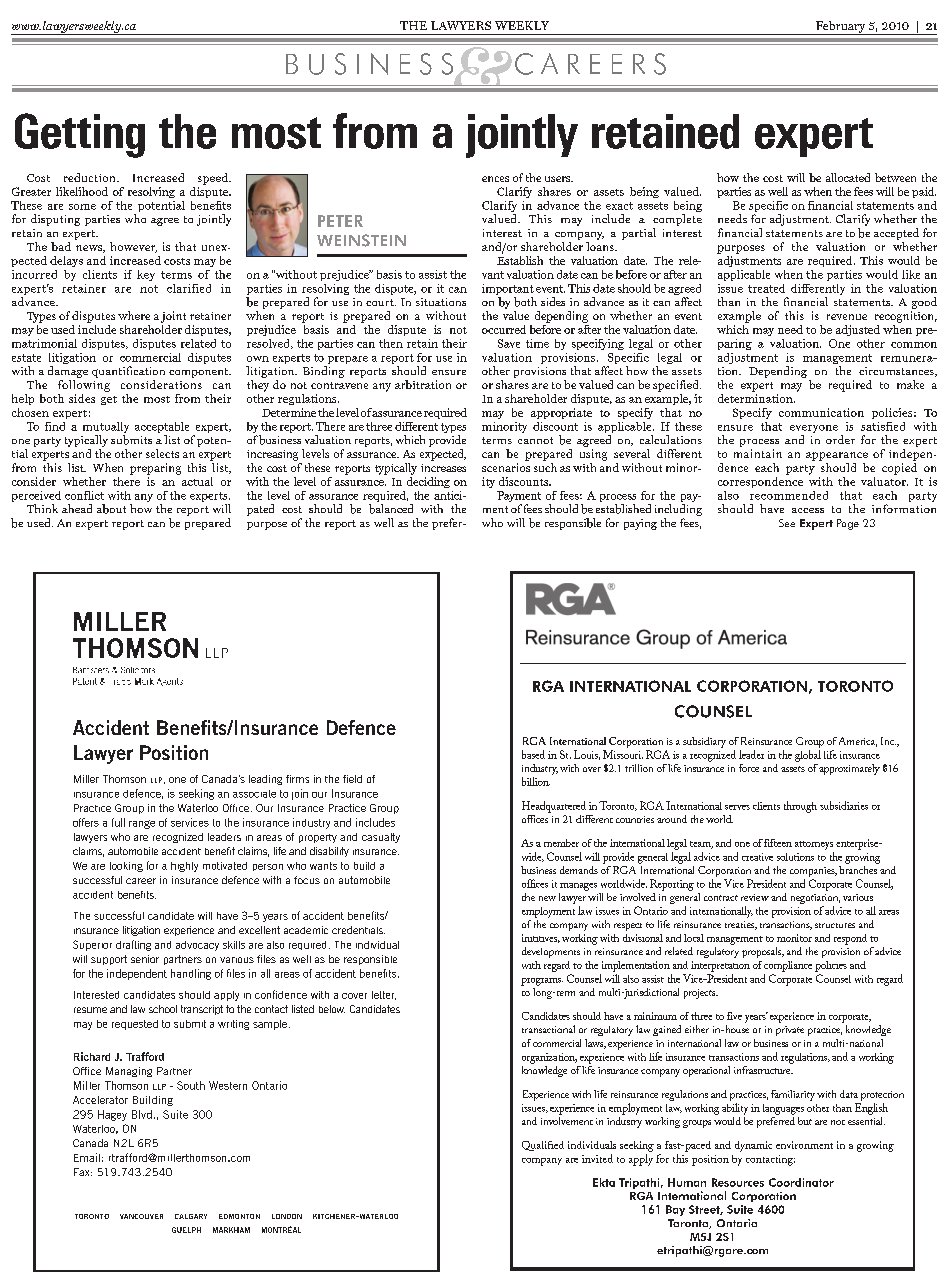  I want to click on Page, so click(848, 524).
